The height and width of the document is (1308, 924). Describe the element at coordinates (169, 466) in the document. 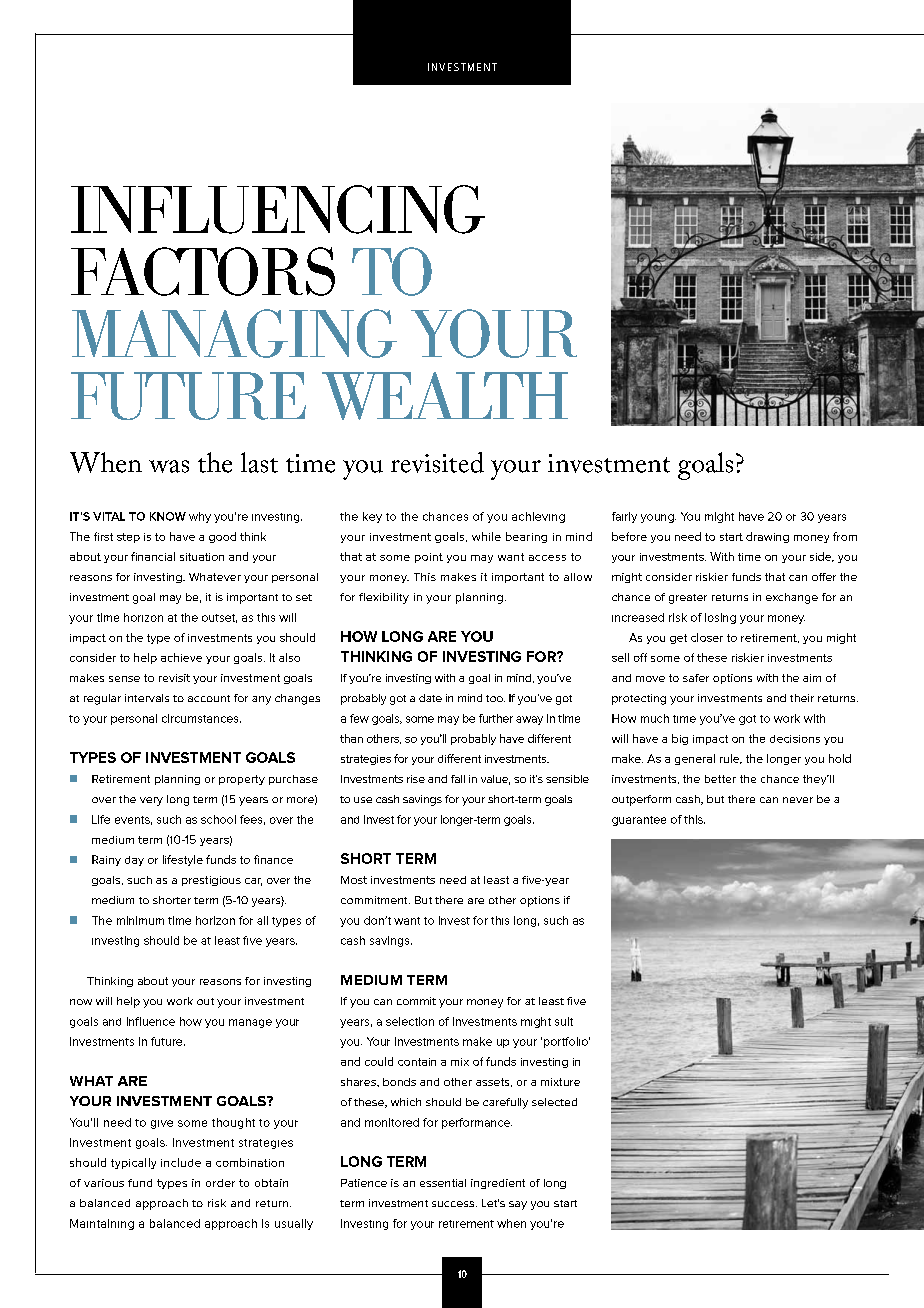

I see `was` at that location.
